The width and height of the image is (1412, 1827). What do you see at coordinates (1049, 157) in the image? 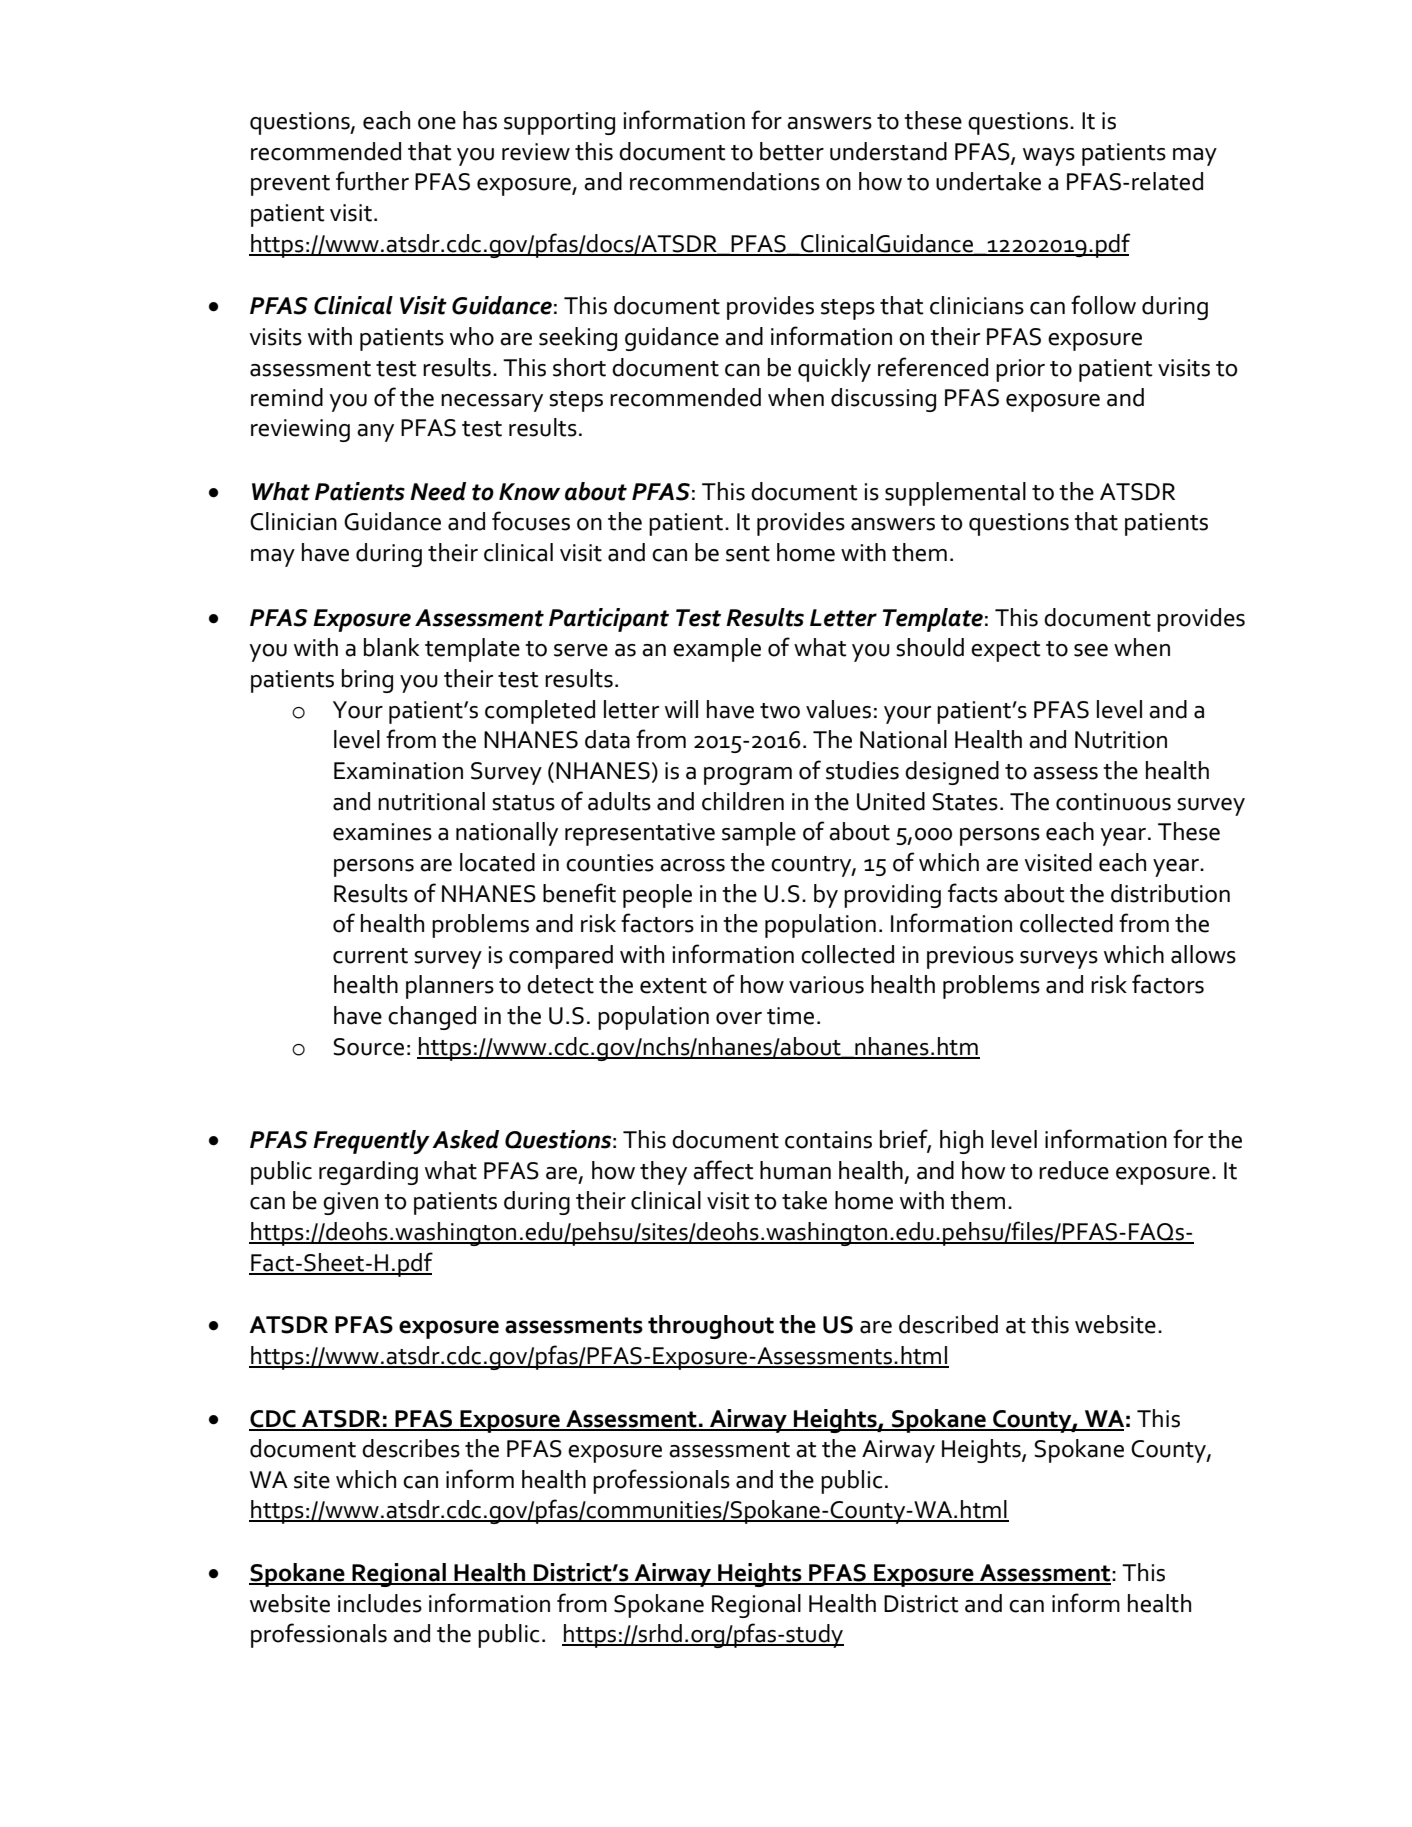
I see `ways` at bounding box center [1049, 157].
